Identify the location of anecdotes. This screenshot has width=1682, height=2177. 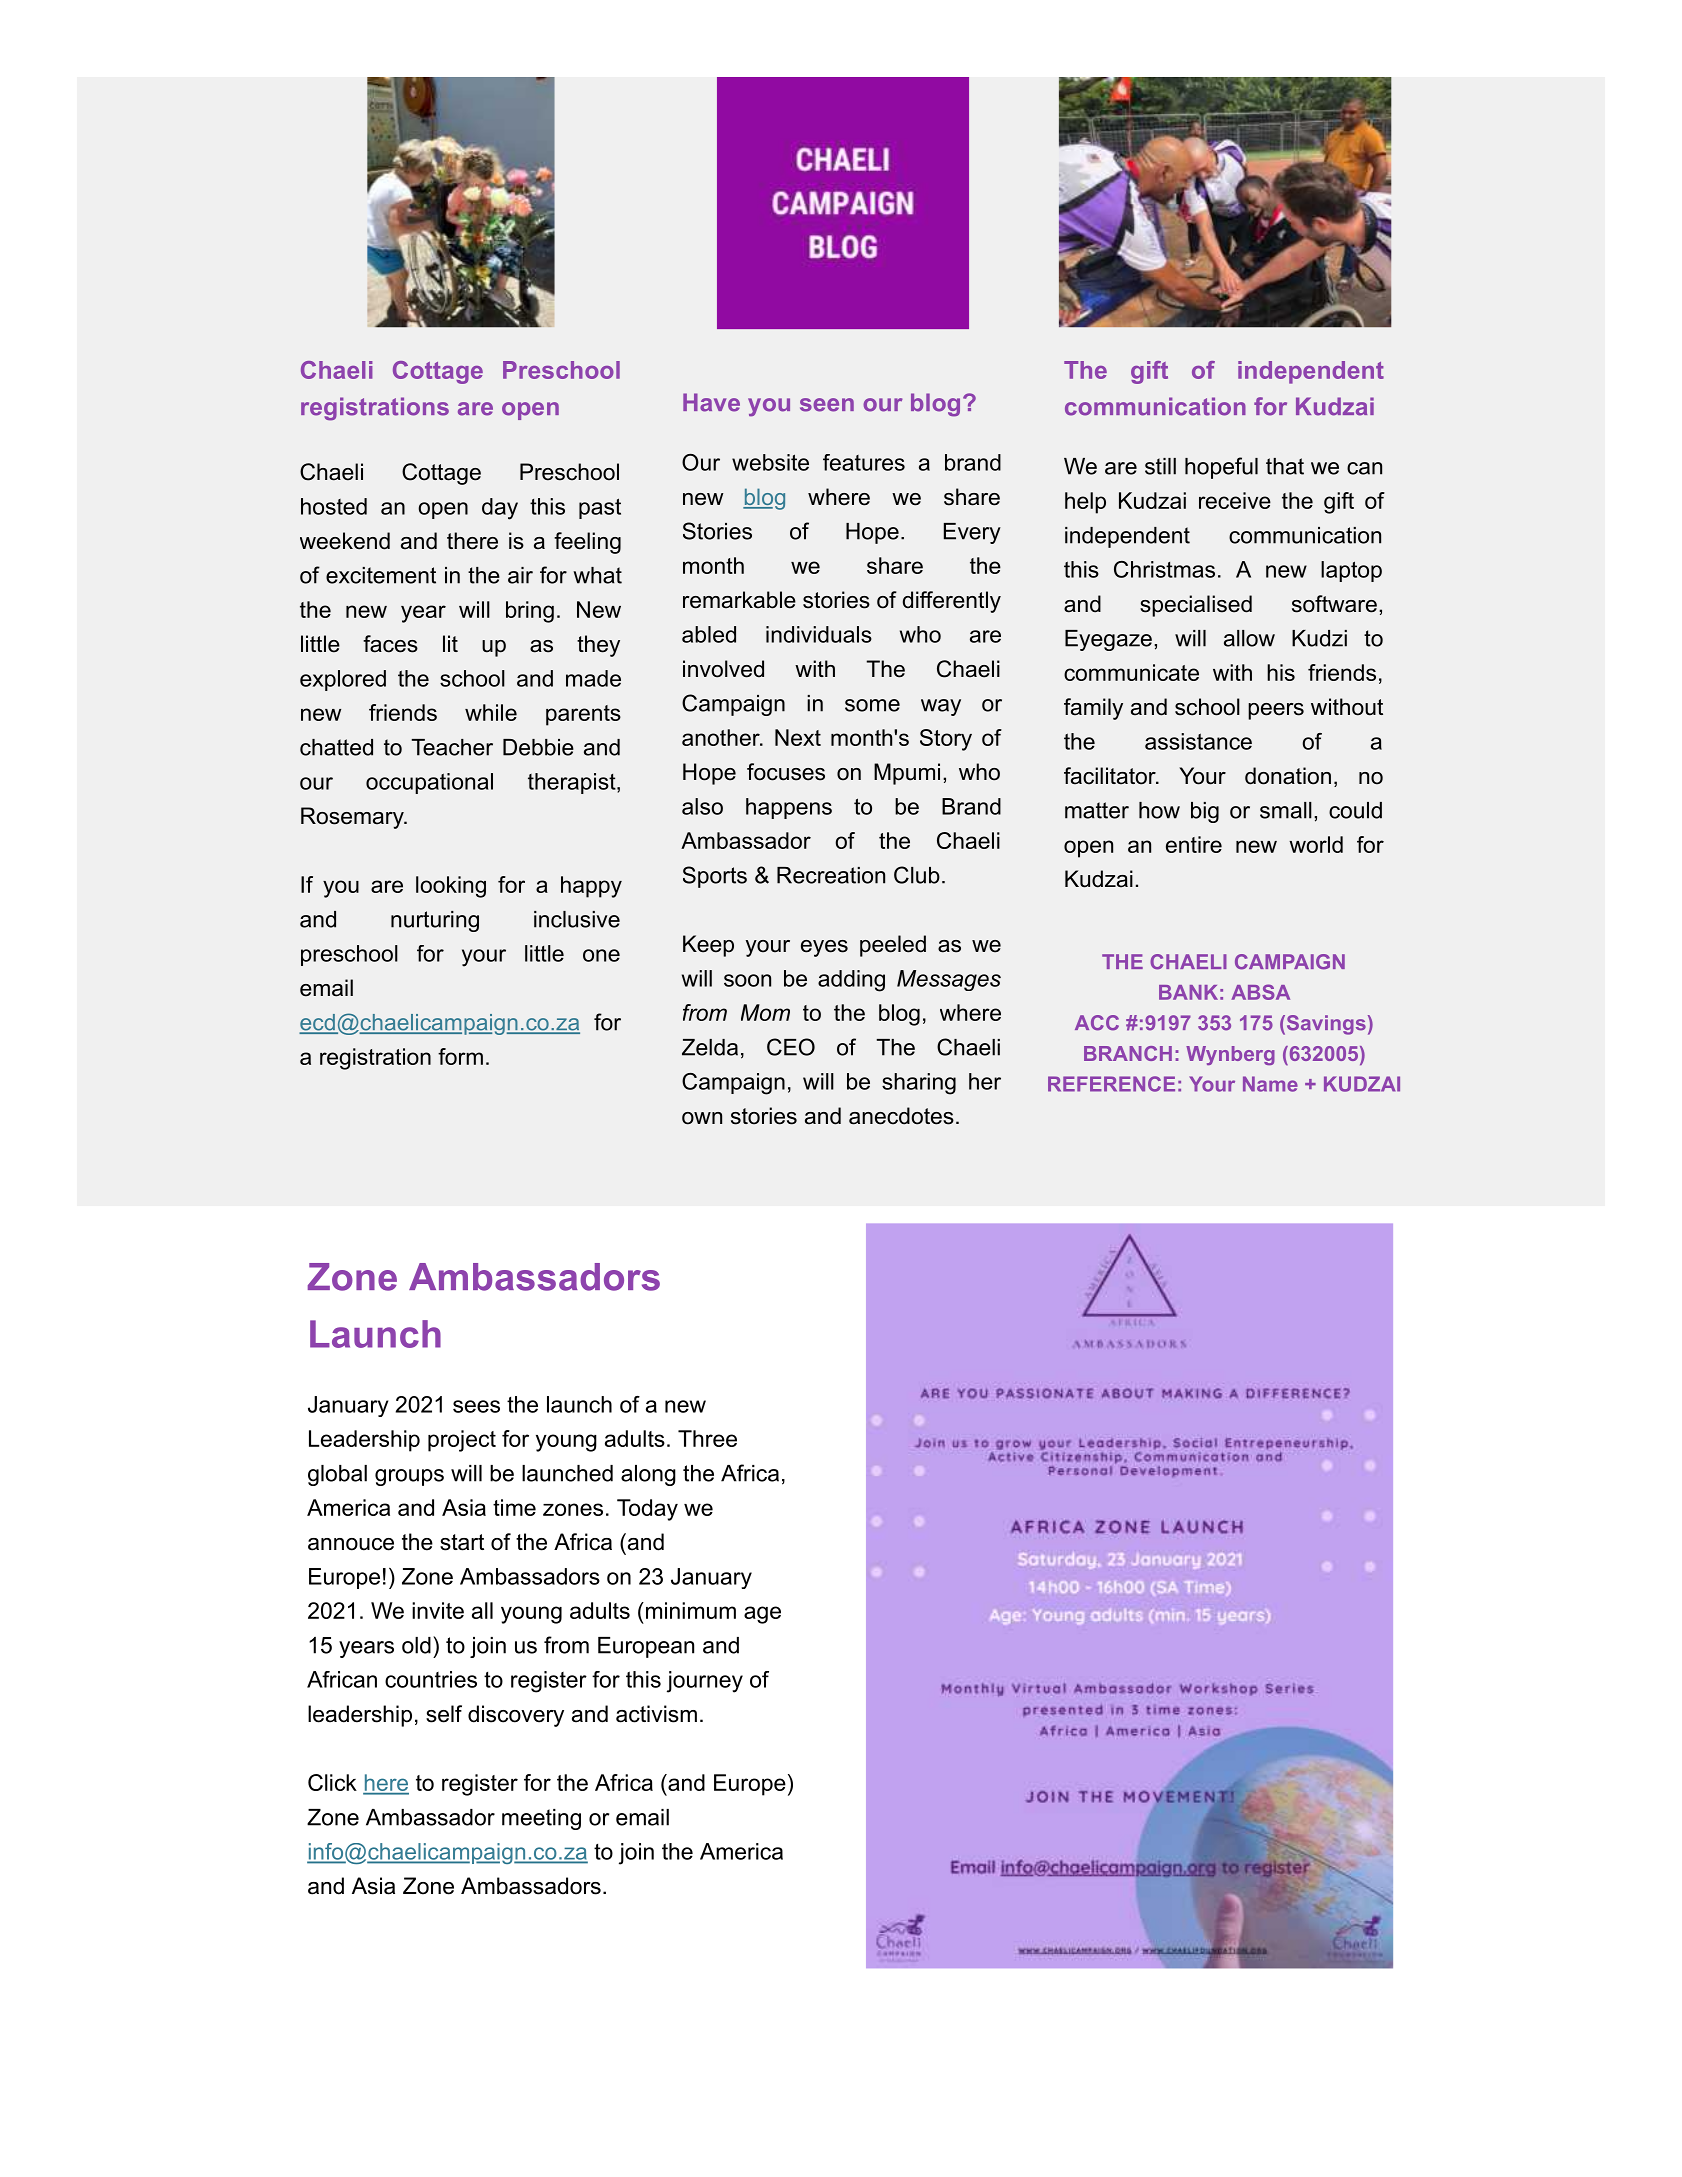
(901, 1116).
